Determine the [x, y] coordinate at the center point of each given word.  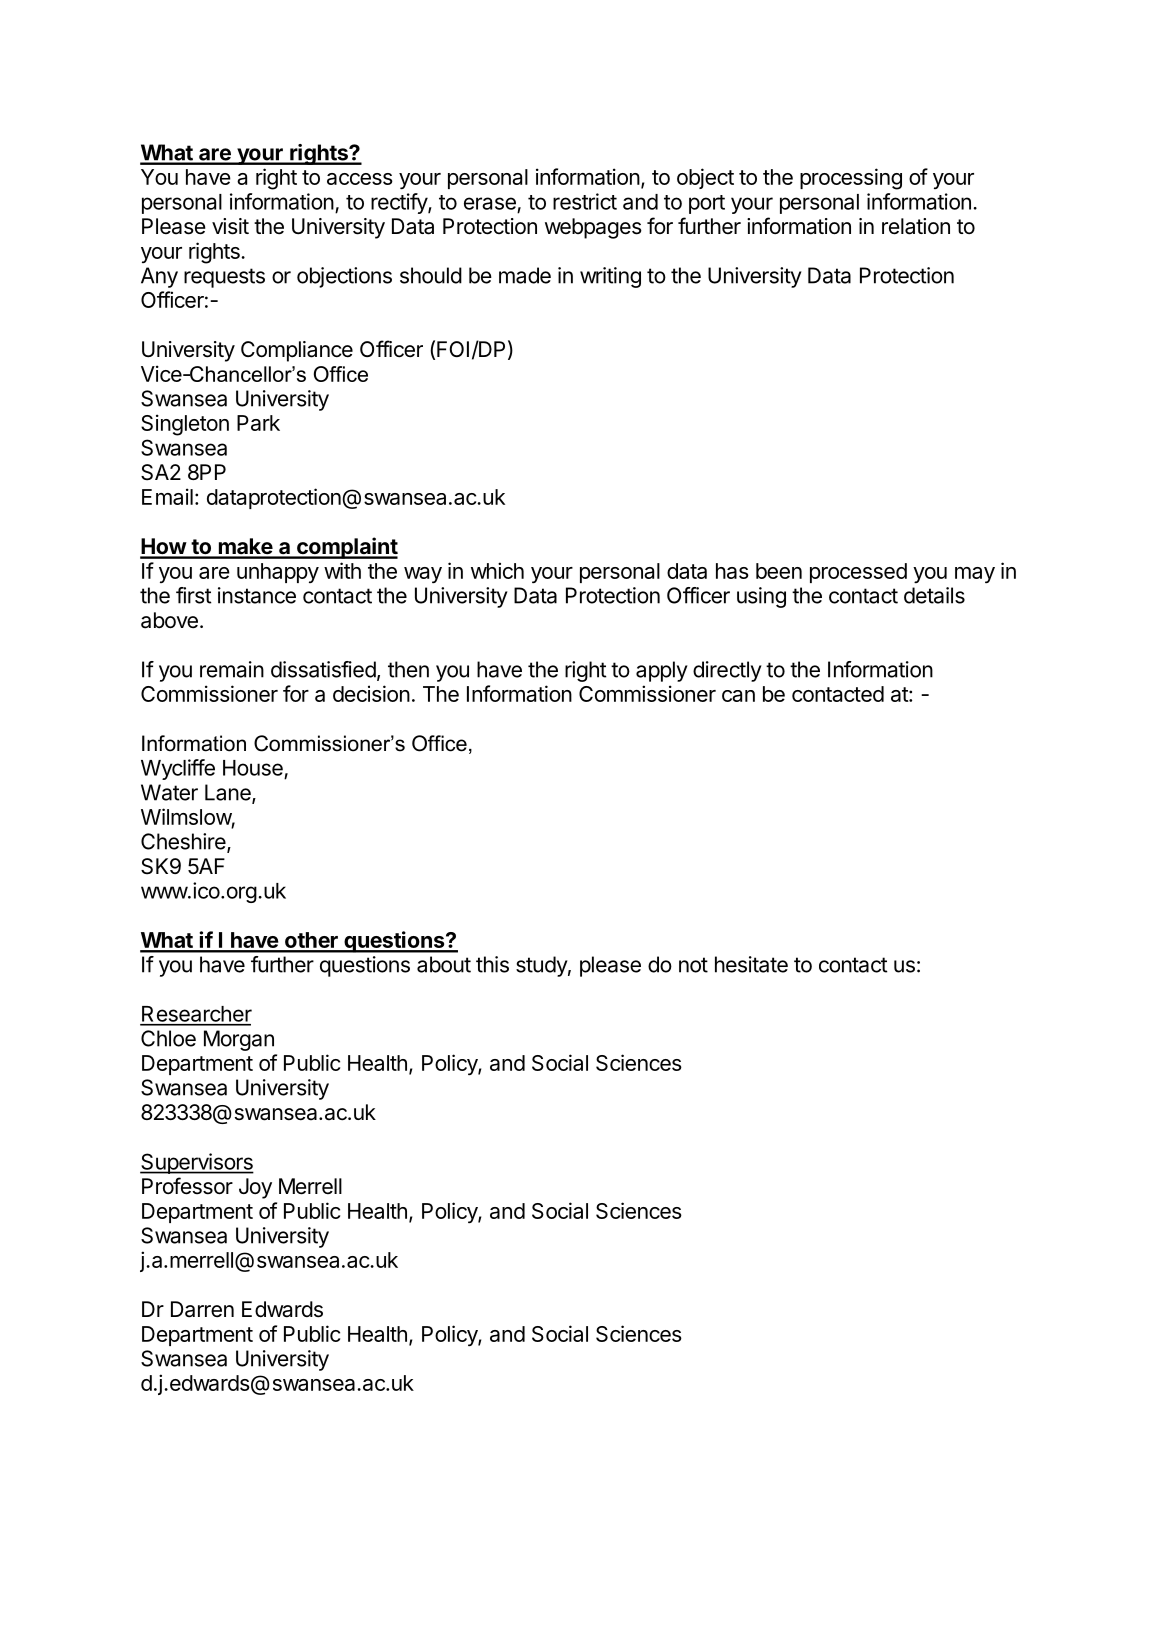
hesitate [751, 964]
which [497, 570]
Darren [202, 1309]
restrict [585, 201]
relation [916, 226]
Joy [255, 1188]
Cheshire [184, 842]
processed [858, 573]
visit [230, 226]
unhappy [278, 573]
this [492, 964]
